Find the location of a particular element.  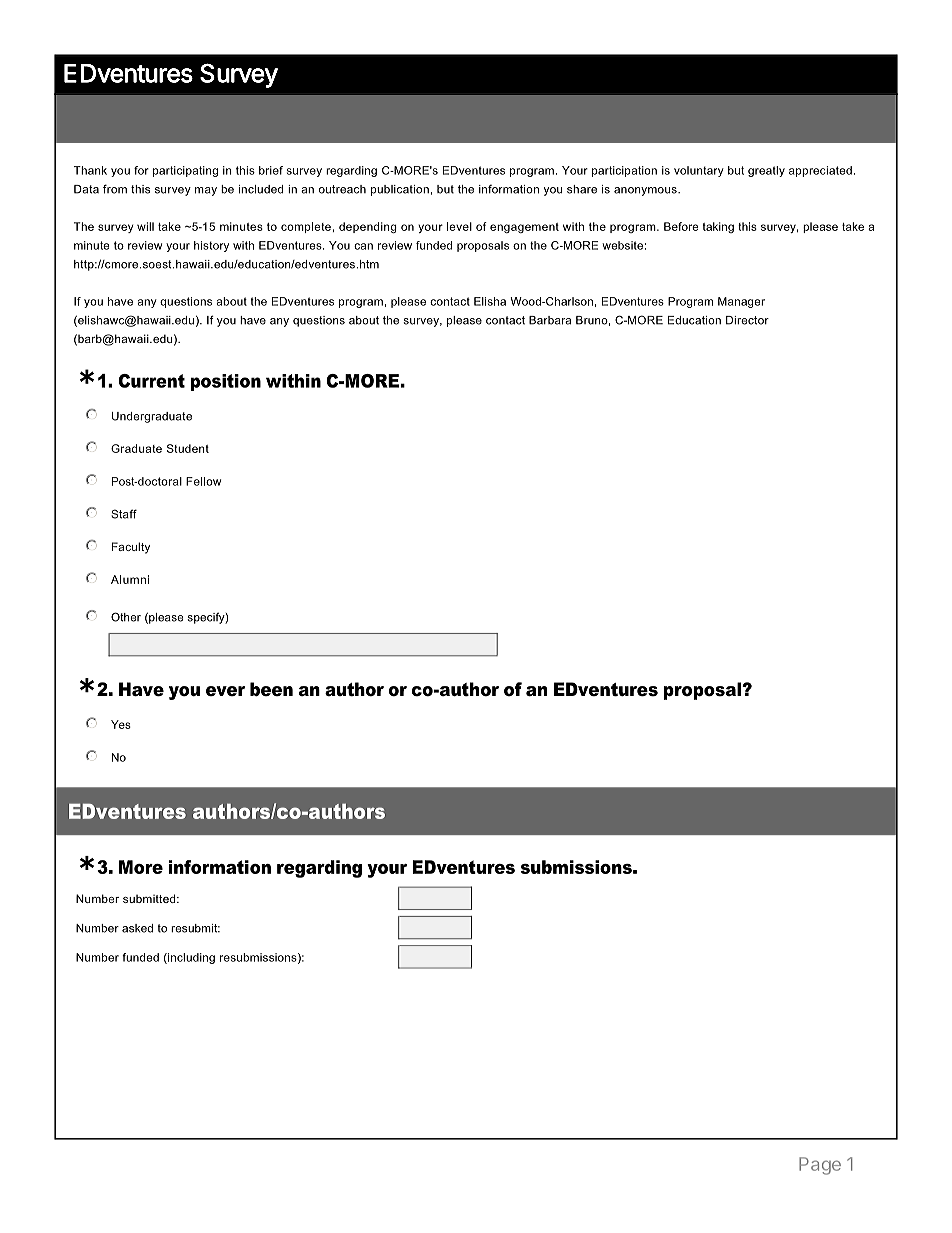

Fellow is located at coordinates (203, 481).
